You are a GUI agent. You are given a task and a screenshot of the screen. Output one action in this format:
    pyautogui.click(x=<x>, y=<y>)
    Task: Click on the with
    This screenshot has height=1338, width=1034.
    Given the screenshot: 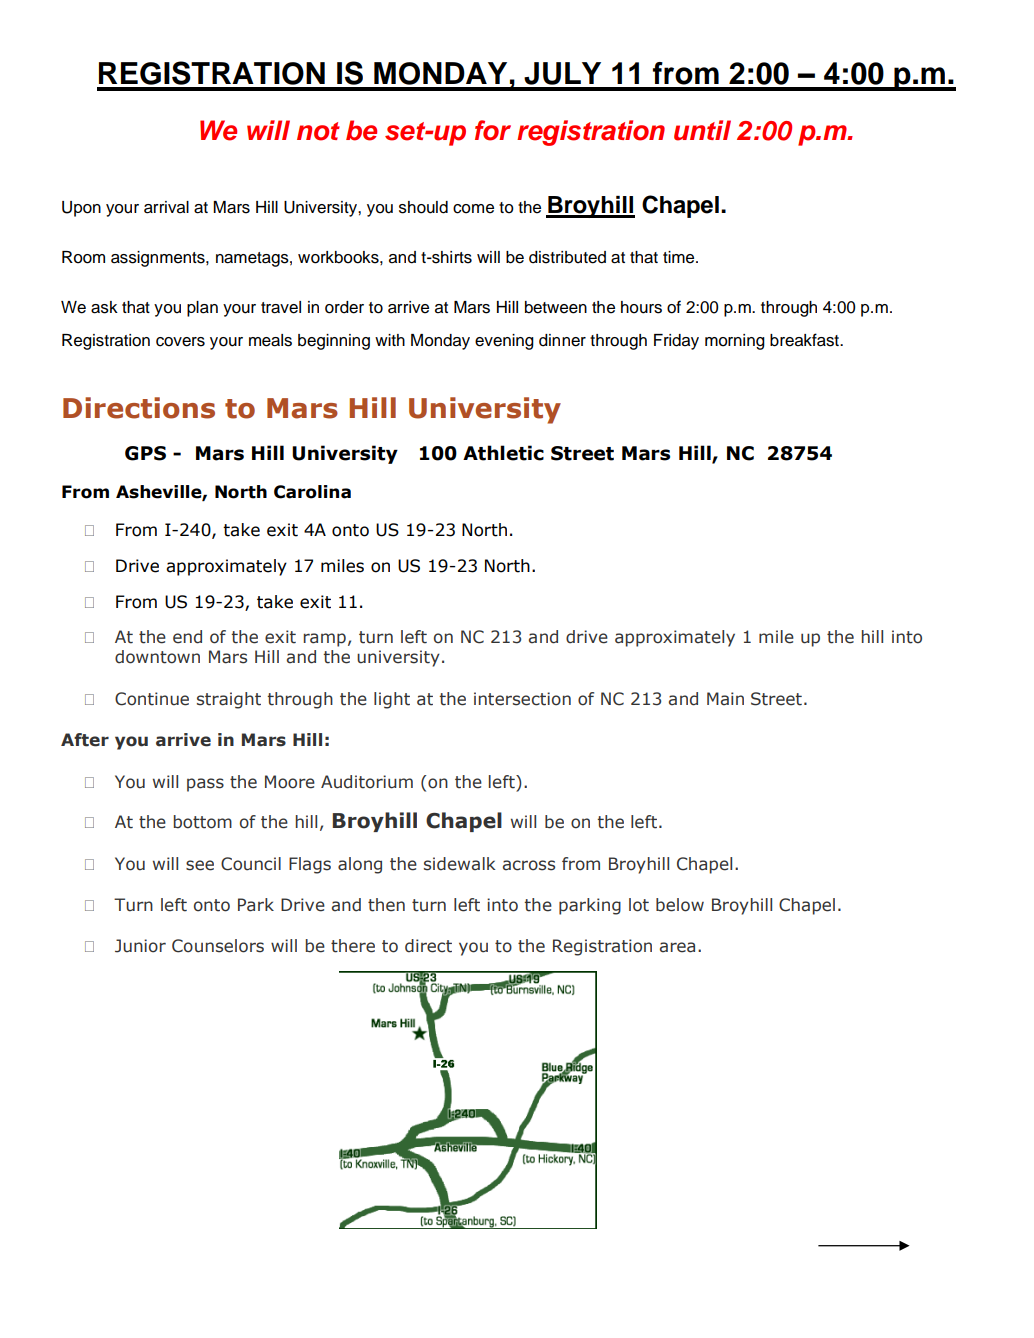 What is the action you would take?
    pyautogui.click(x=390, y=340)
